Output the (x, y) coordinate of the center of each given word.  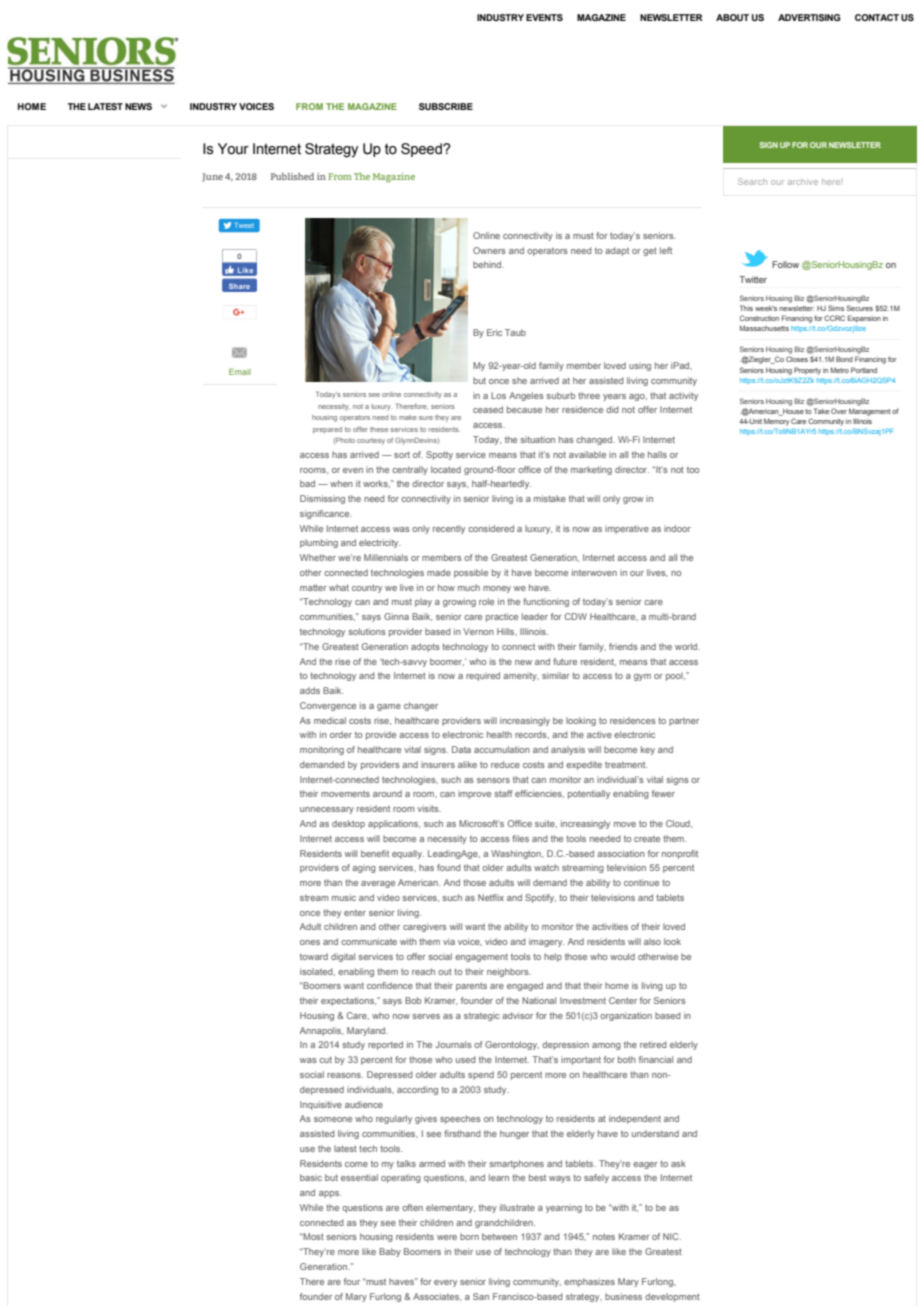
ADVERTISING (809, 17)
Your (233, 149)
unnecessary (327, 810)
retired (653, 1044)
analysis (568, 750)
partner (684, 722)
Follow (785, 264)
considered (491, 528)
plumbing (319, 543)
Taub (515, 332)
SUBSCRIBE (446, 106)
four (352, 1281)
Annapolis (321, 1031)
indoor (677, 528)
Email (240, 372)
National (539, 1000)
